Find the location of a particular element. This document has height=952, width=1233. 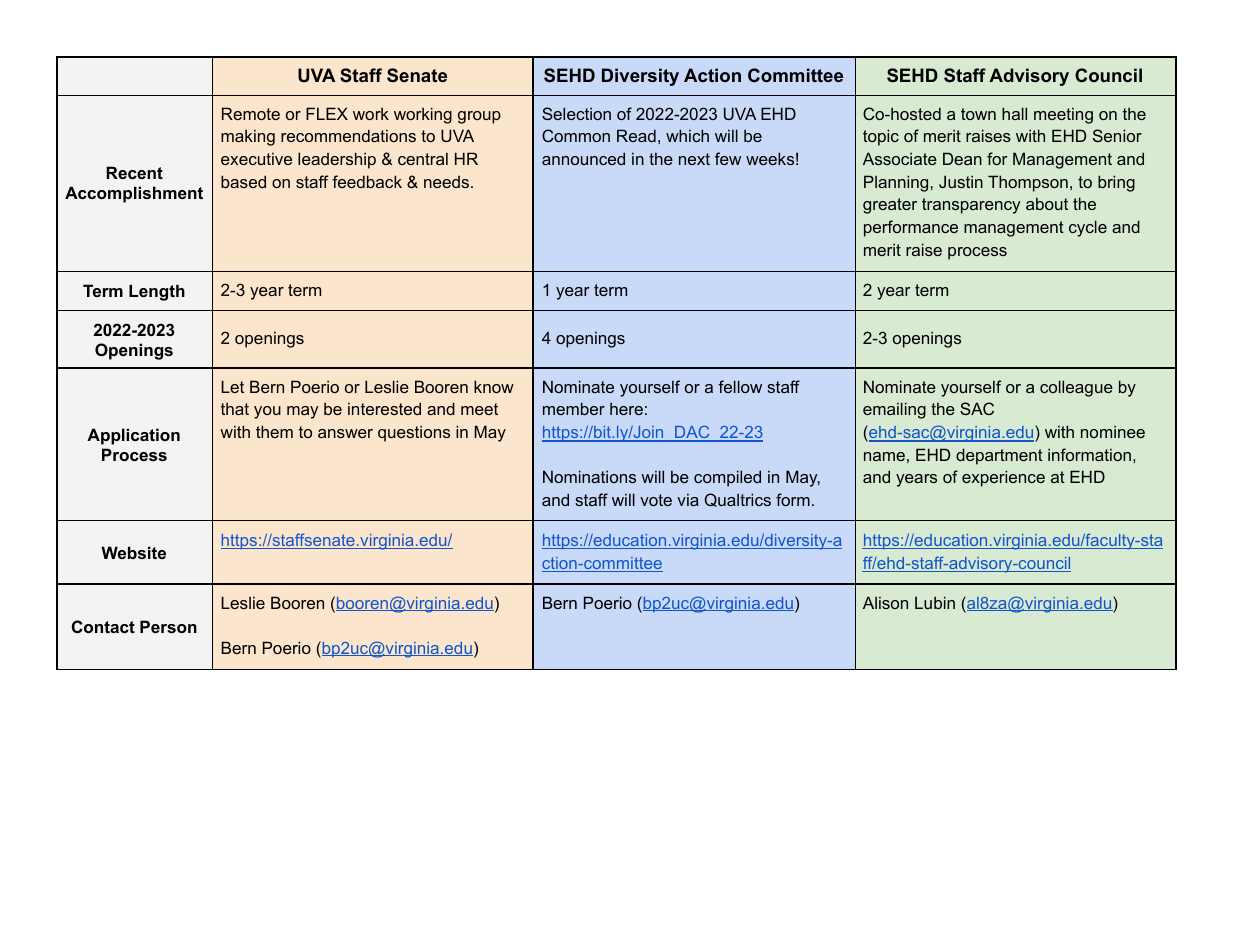

Lubin is located at coordinates (935, 602).
